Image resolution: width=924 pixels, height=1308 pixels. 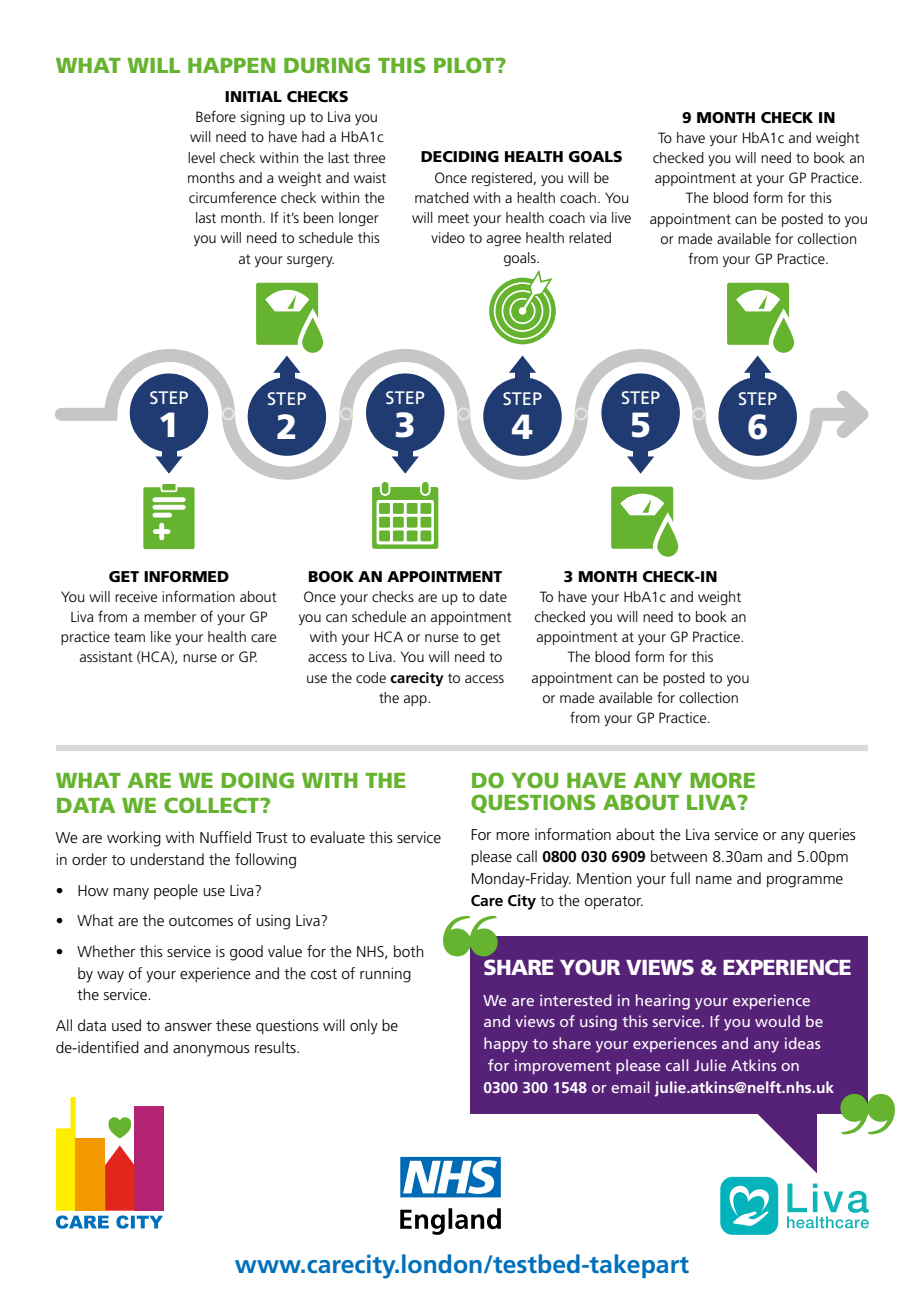 I want to click on would, so click(x=777, y=1021).
